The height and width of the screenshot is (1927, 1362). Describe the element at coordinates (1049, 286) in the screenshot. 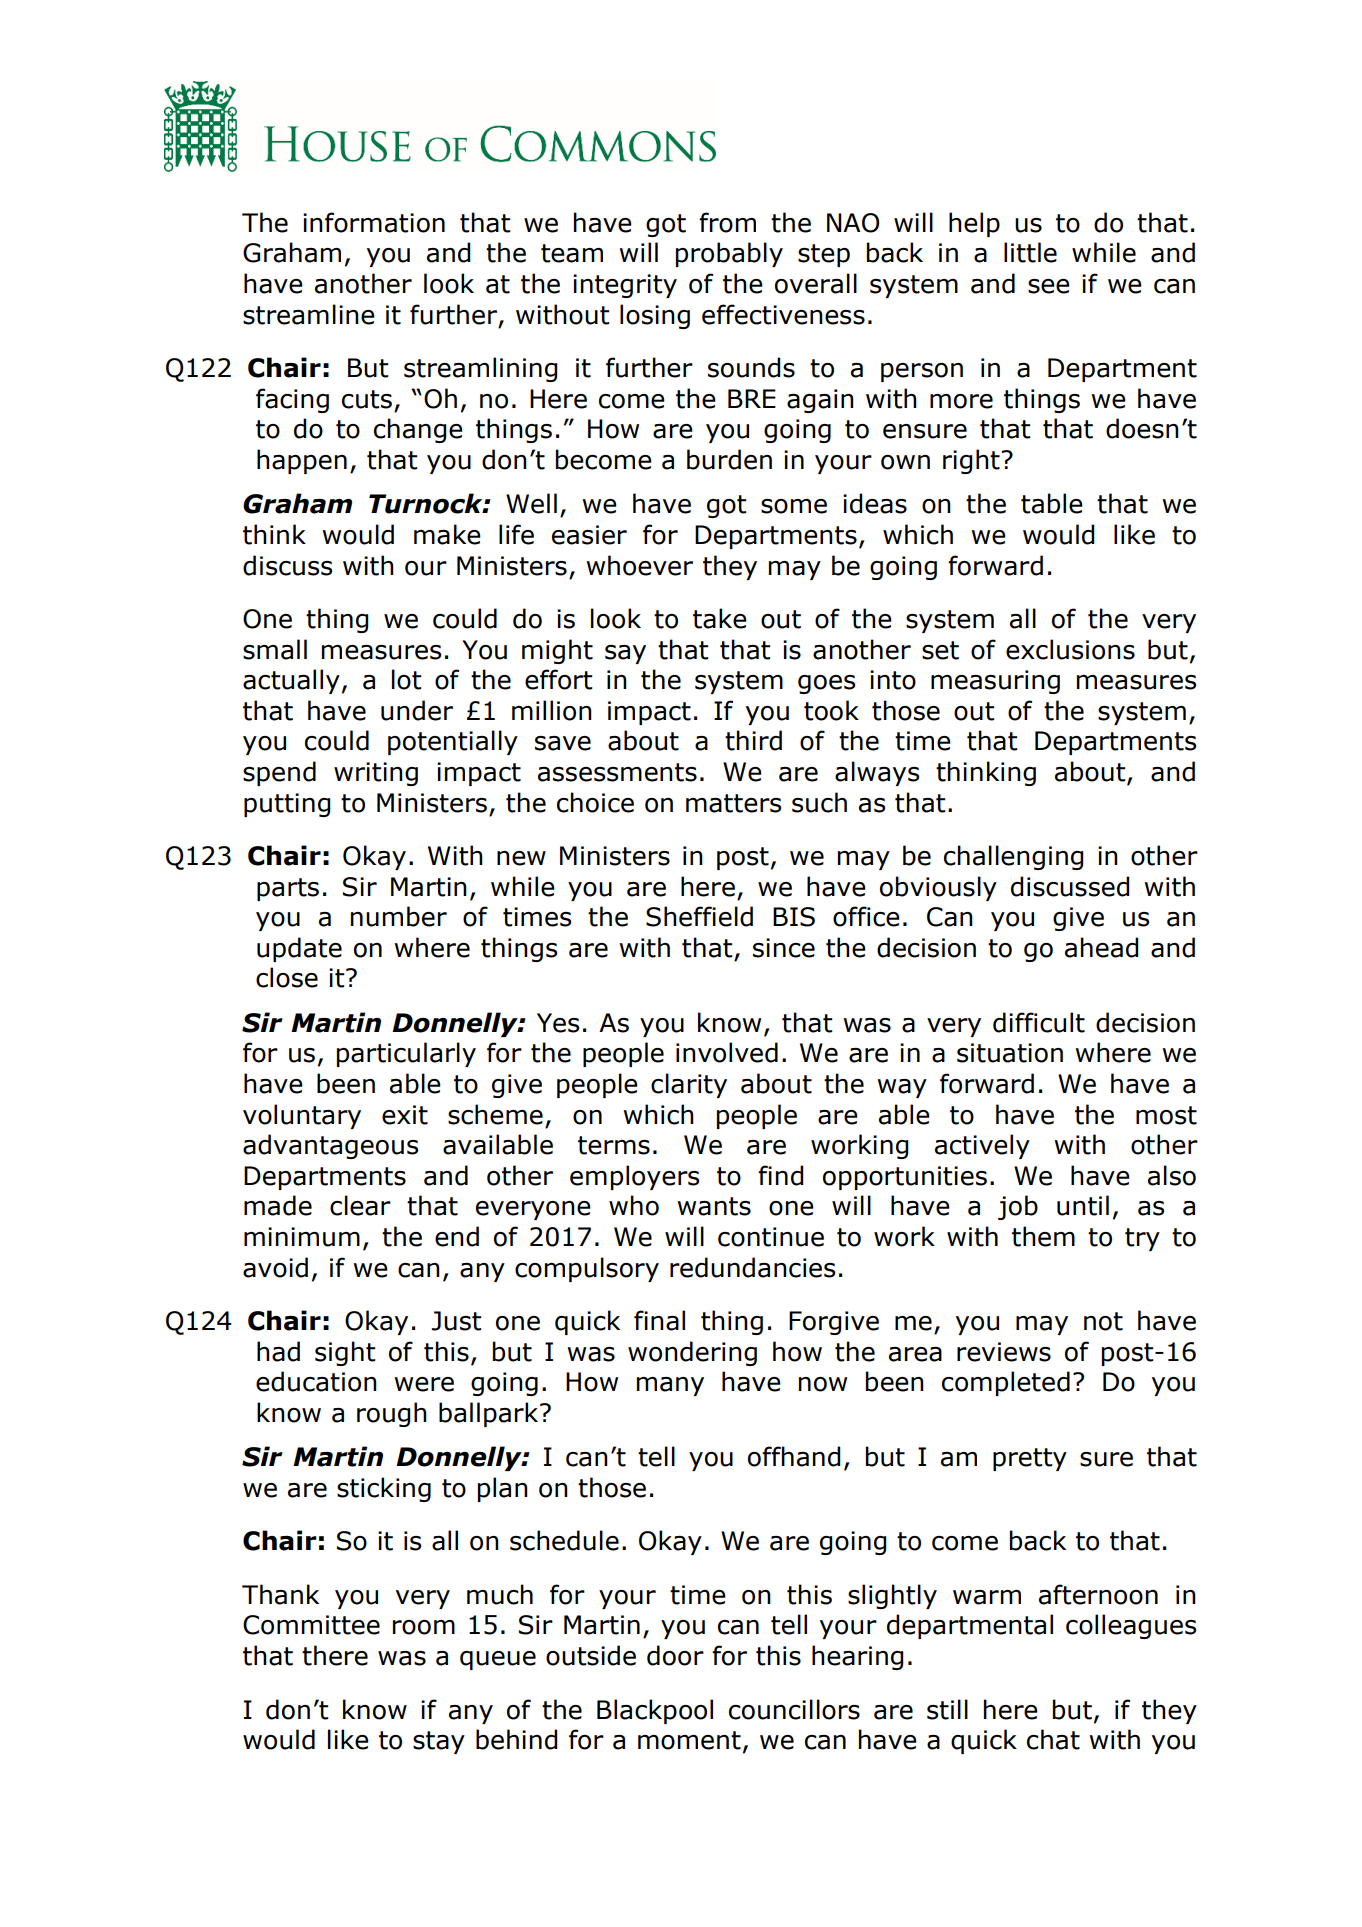

I see `see` at that location.
